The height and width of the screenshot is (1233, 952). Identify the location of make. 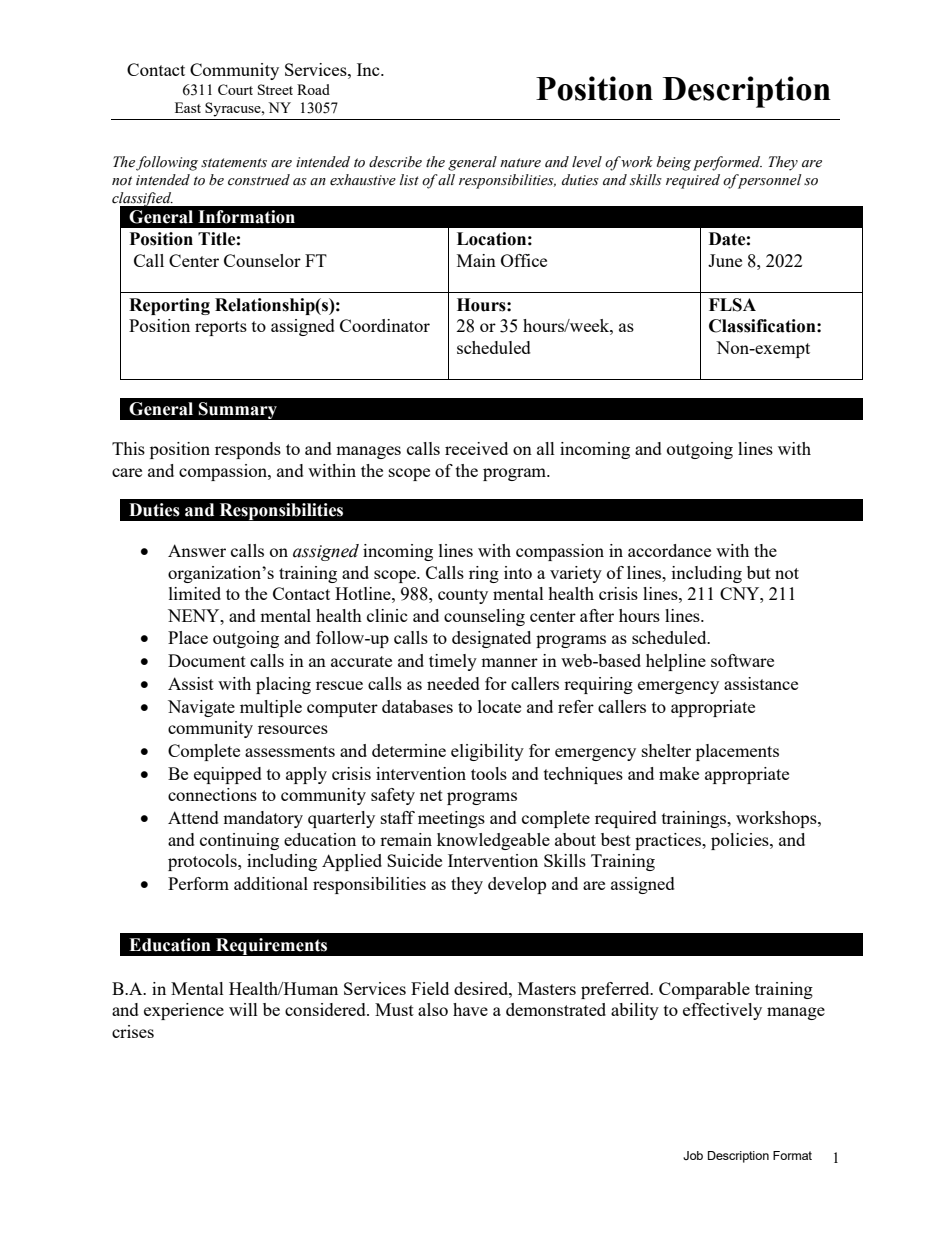
(679, 773).
